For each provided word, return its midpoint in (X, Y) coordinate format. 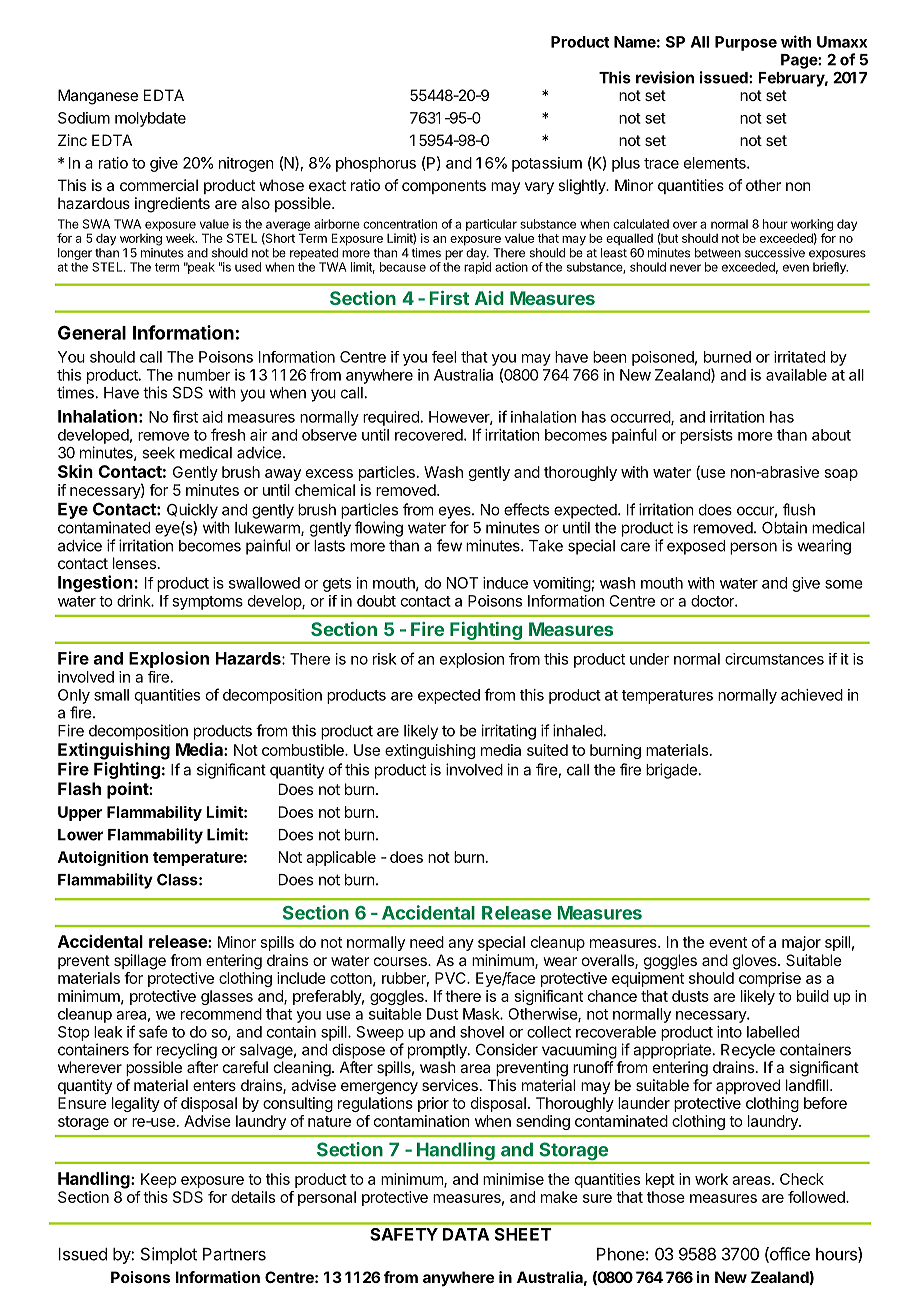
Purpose (746, 43)
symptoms (207, 603)
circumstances (774, 659)
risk (384, 659)
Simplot (169, 1255)
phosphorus (376, 164)
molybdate (150, 119)
